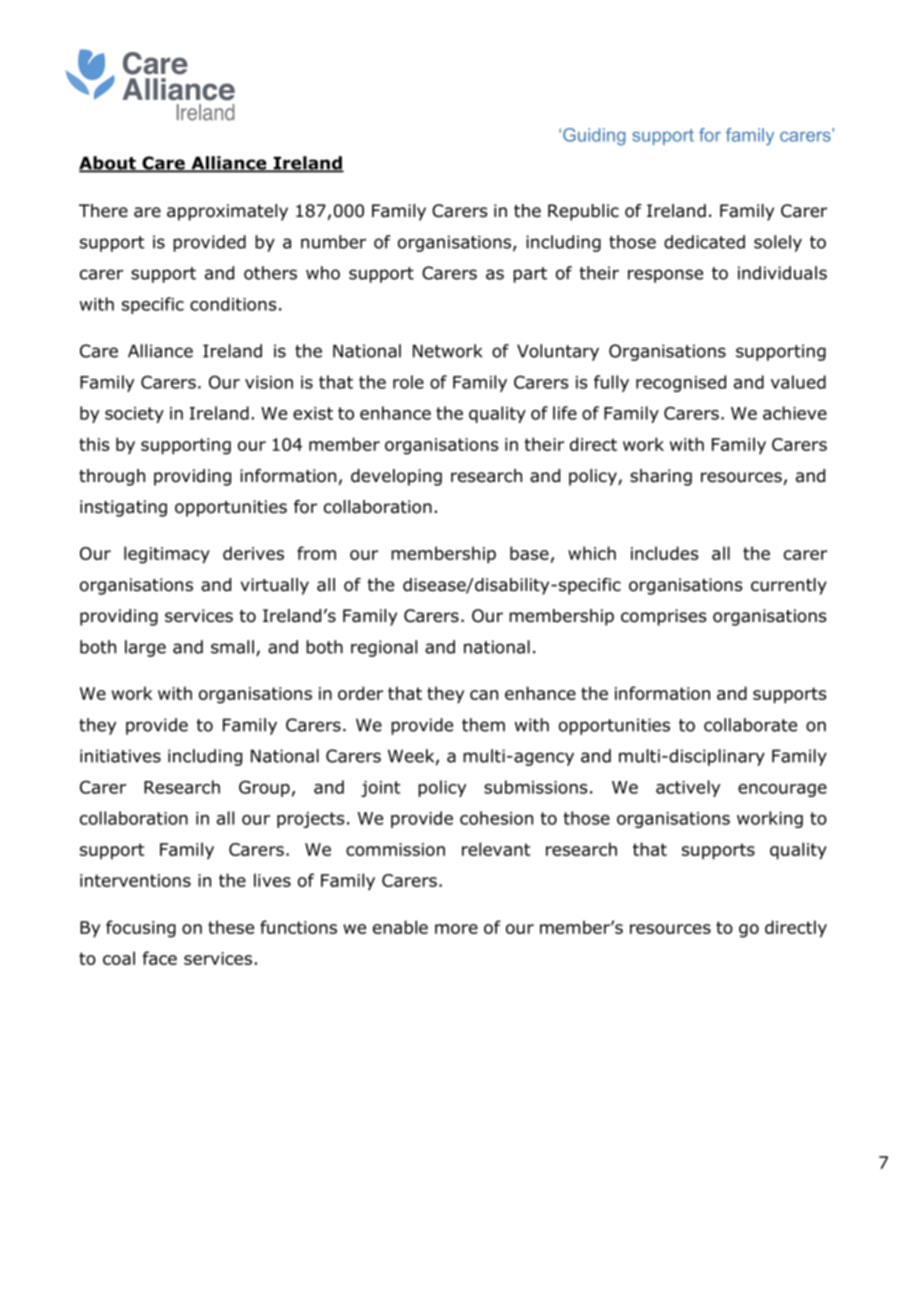 Image resolution: width=924 pixels, height=1308 pixels. Describe the element at coordinates (145, 648) in the document. I see `large` at that location.
